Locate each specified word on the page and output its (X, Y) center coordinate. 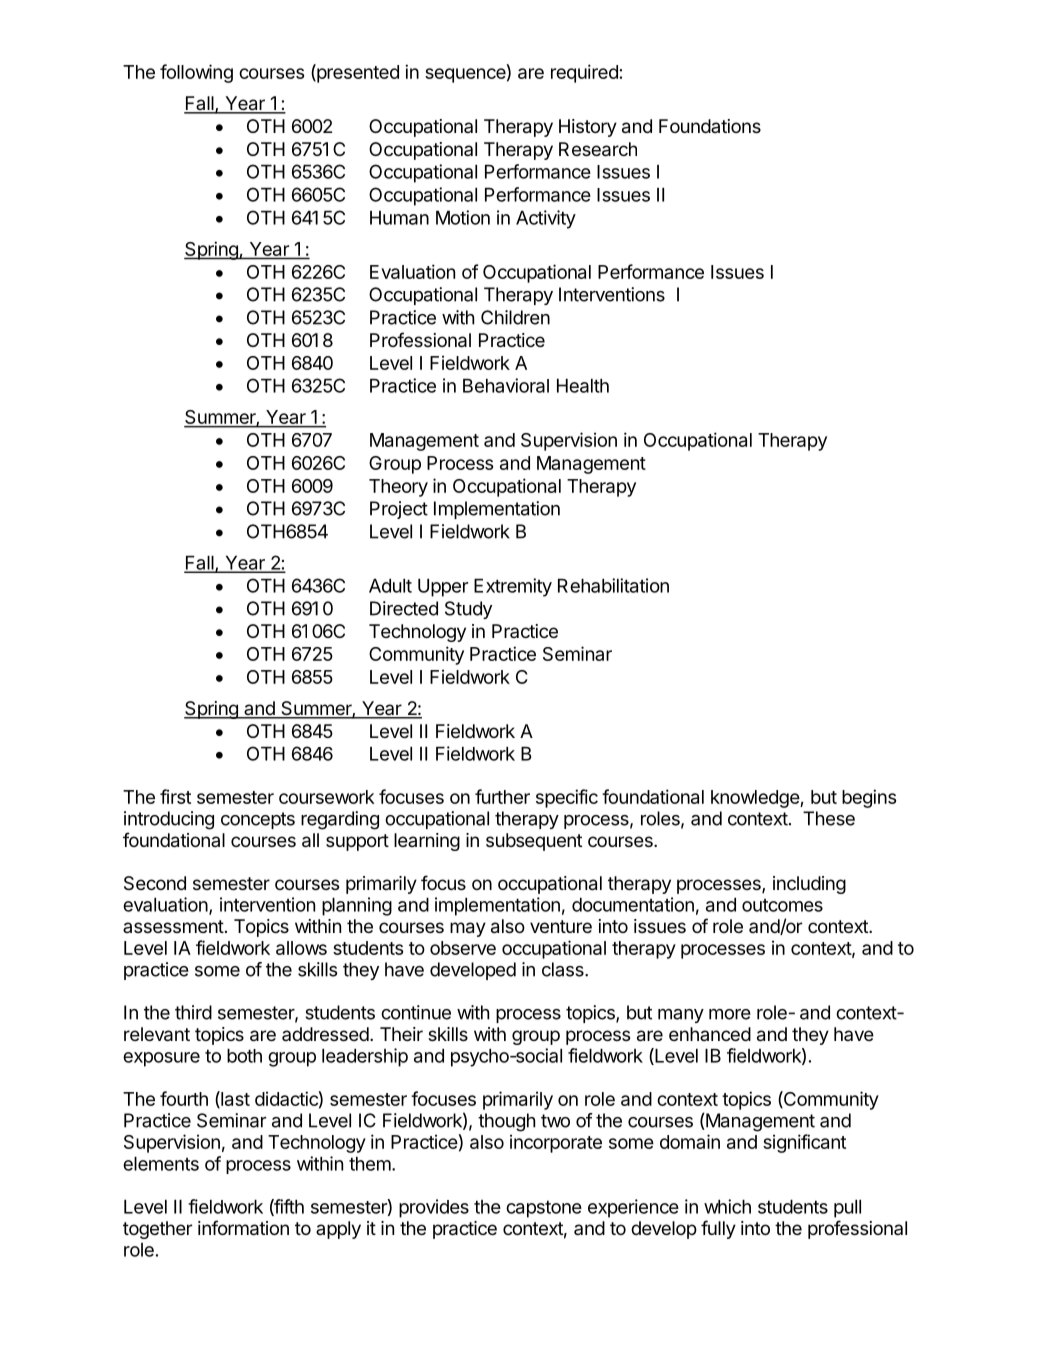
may (468, 929)
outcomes (782, 905)
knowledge (756, 799)
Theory (398, 488)
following (196, 73)
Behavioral (506, 385)
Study (468, 610)
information (243, 1228)
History (588, 128)
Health (583, 386)
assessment (173, 926)
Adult (390, 586)
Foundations (710, 126)
